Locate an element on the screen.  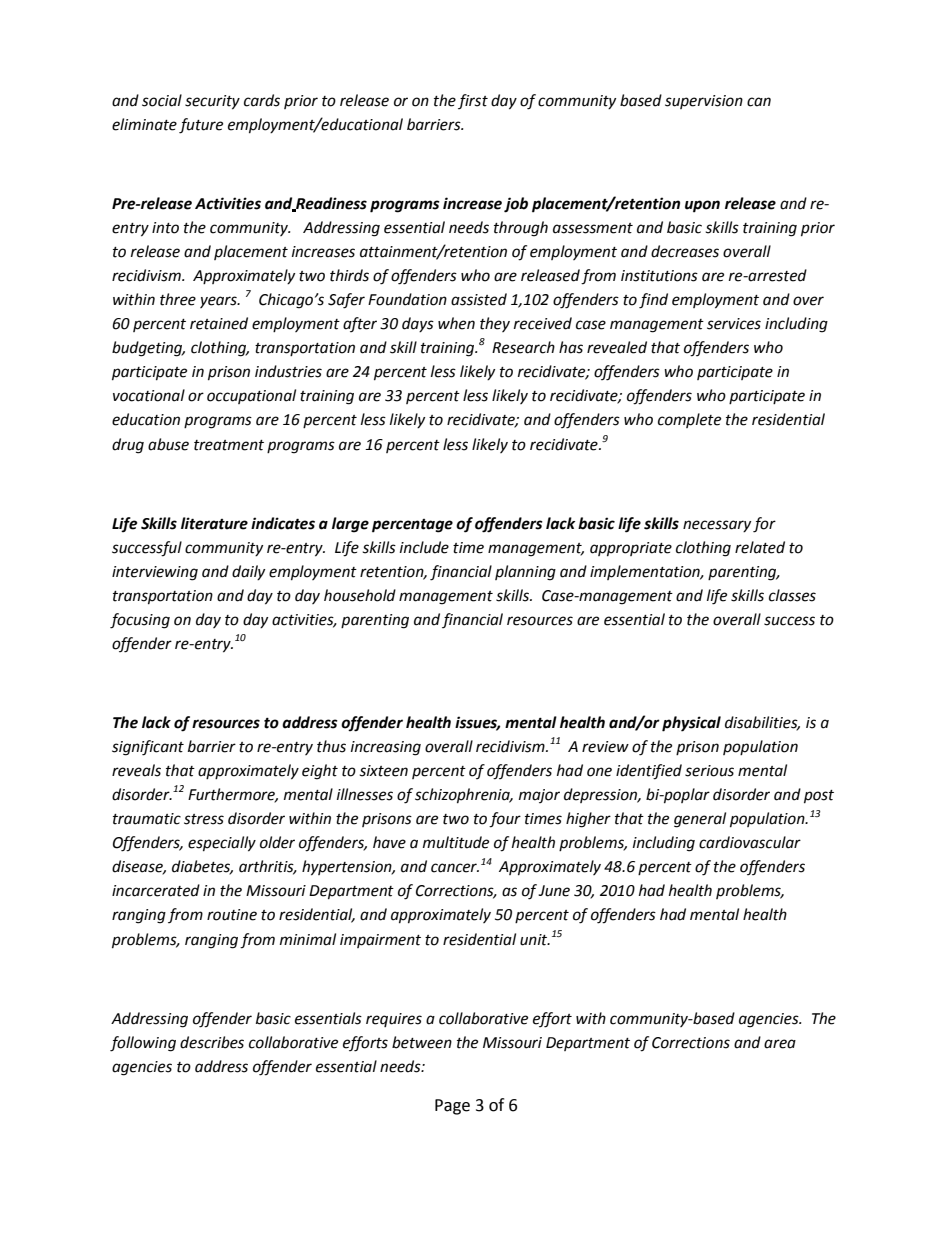
Page is located at coordinates (452, 1107).
